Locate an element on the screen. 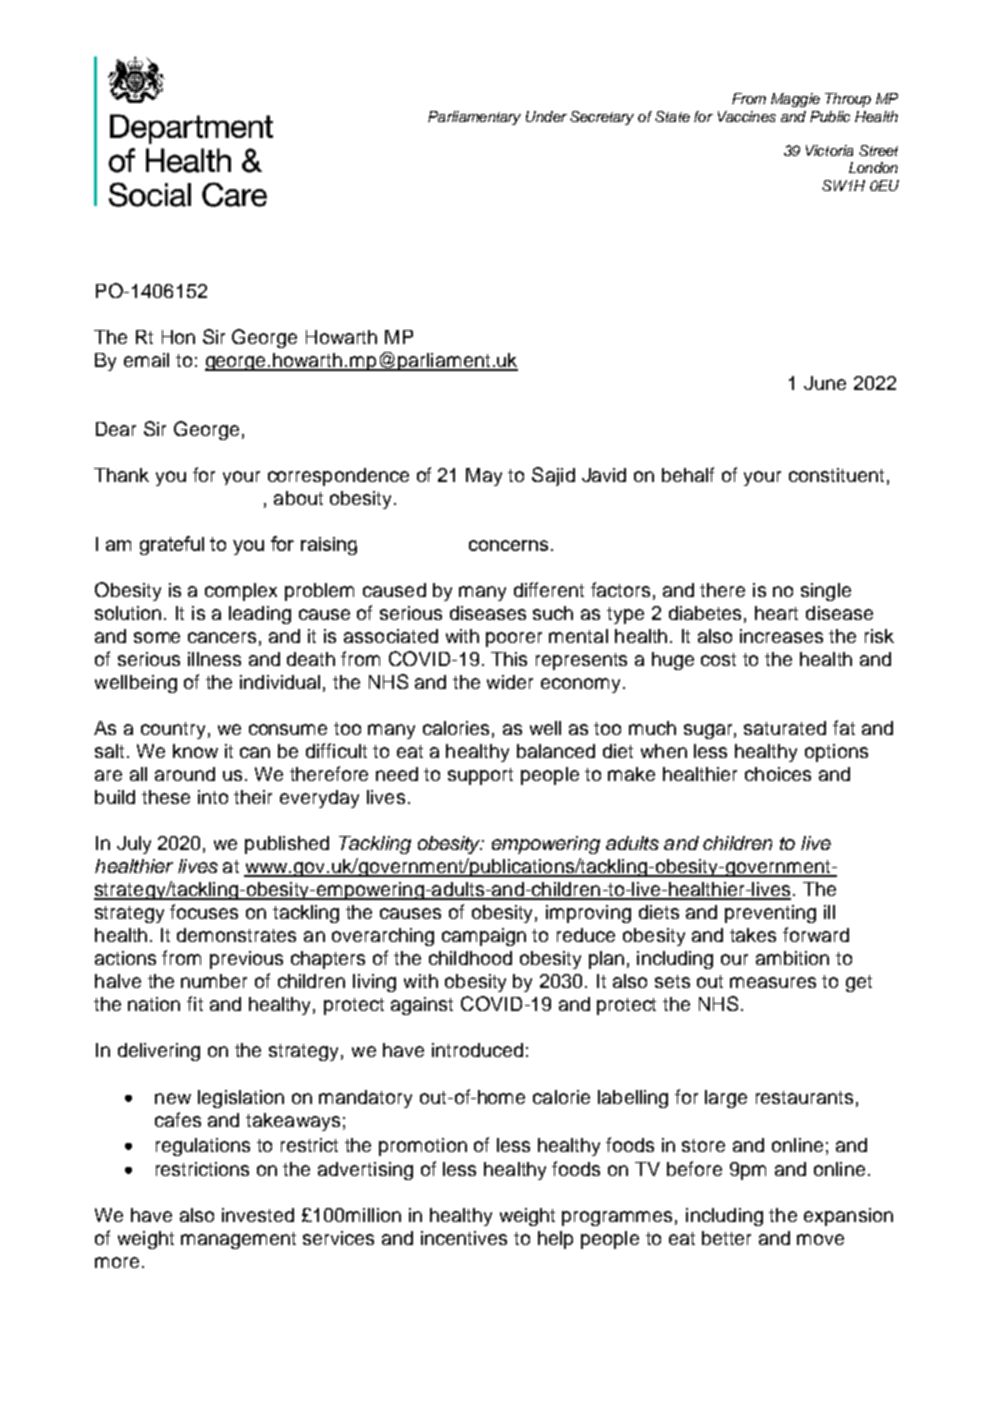 Image resolution: width=992 pixels, height=1403 pixels. Under is located at coordinates (546, 116).
